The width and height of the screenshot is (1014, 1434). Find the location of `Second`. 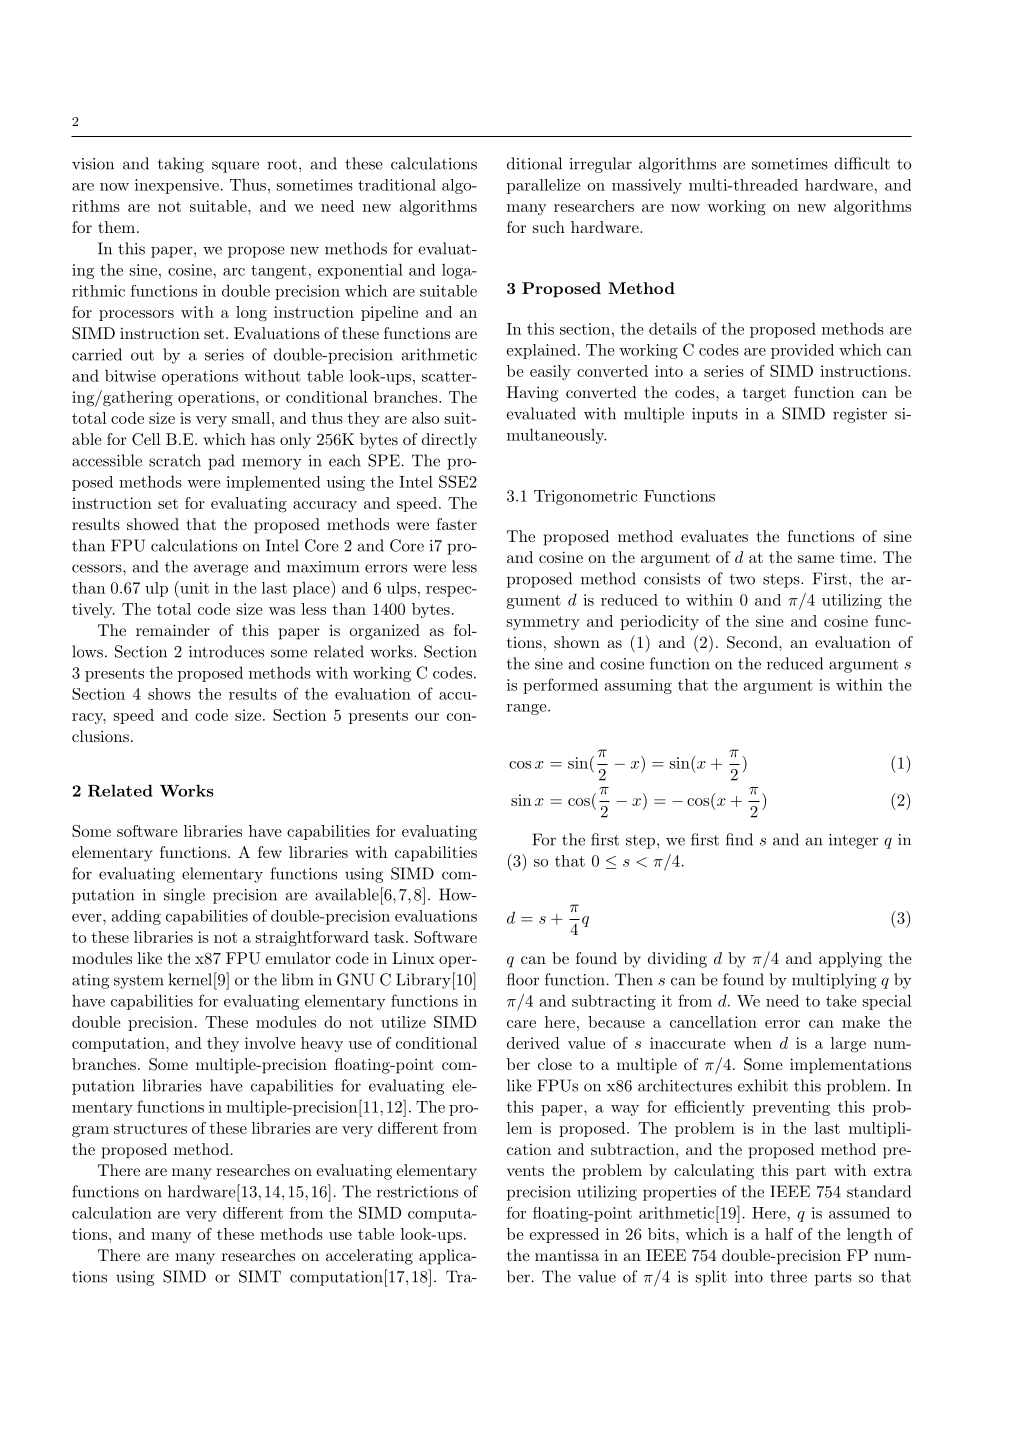

Second is located at coordinates (753, 642).
